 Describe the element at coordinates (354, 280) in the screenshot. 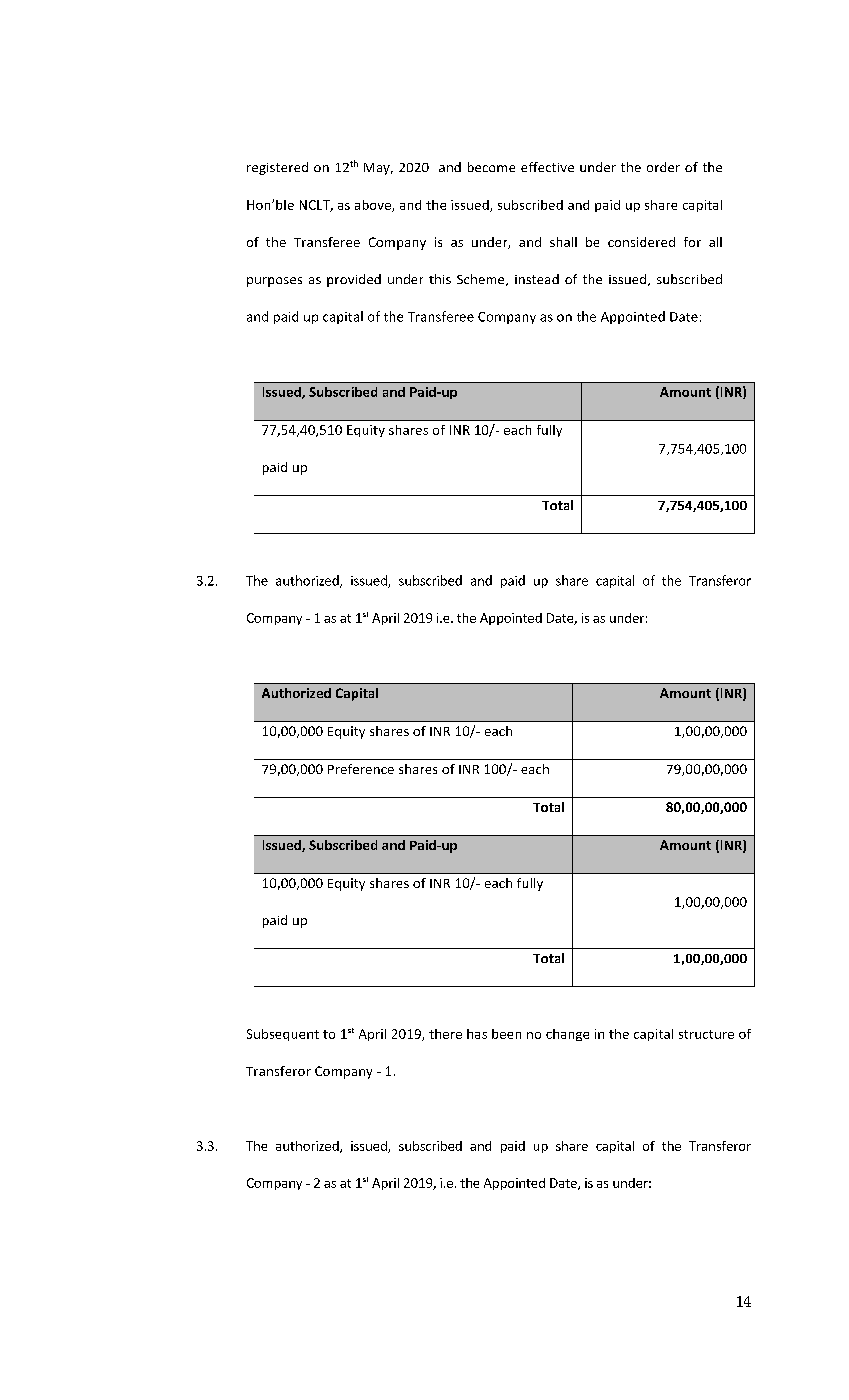

I see `provided` at that location.
